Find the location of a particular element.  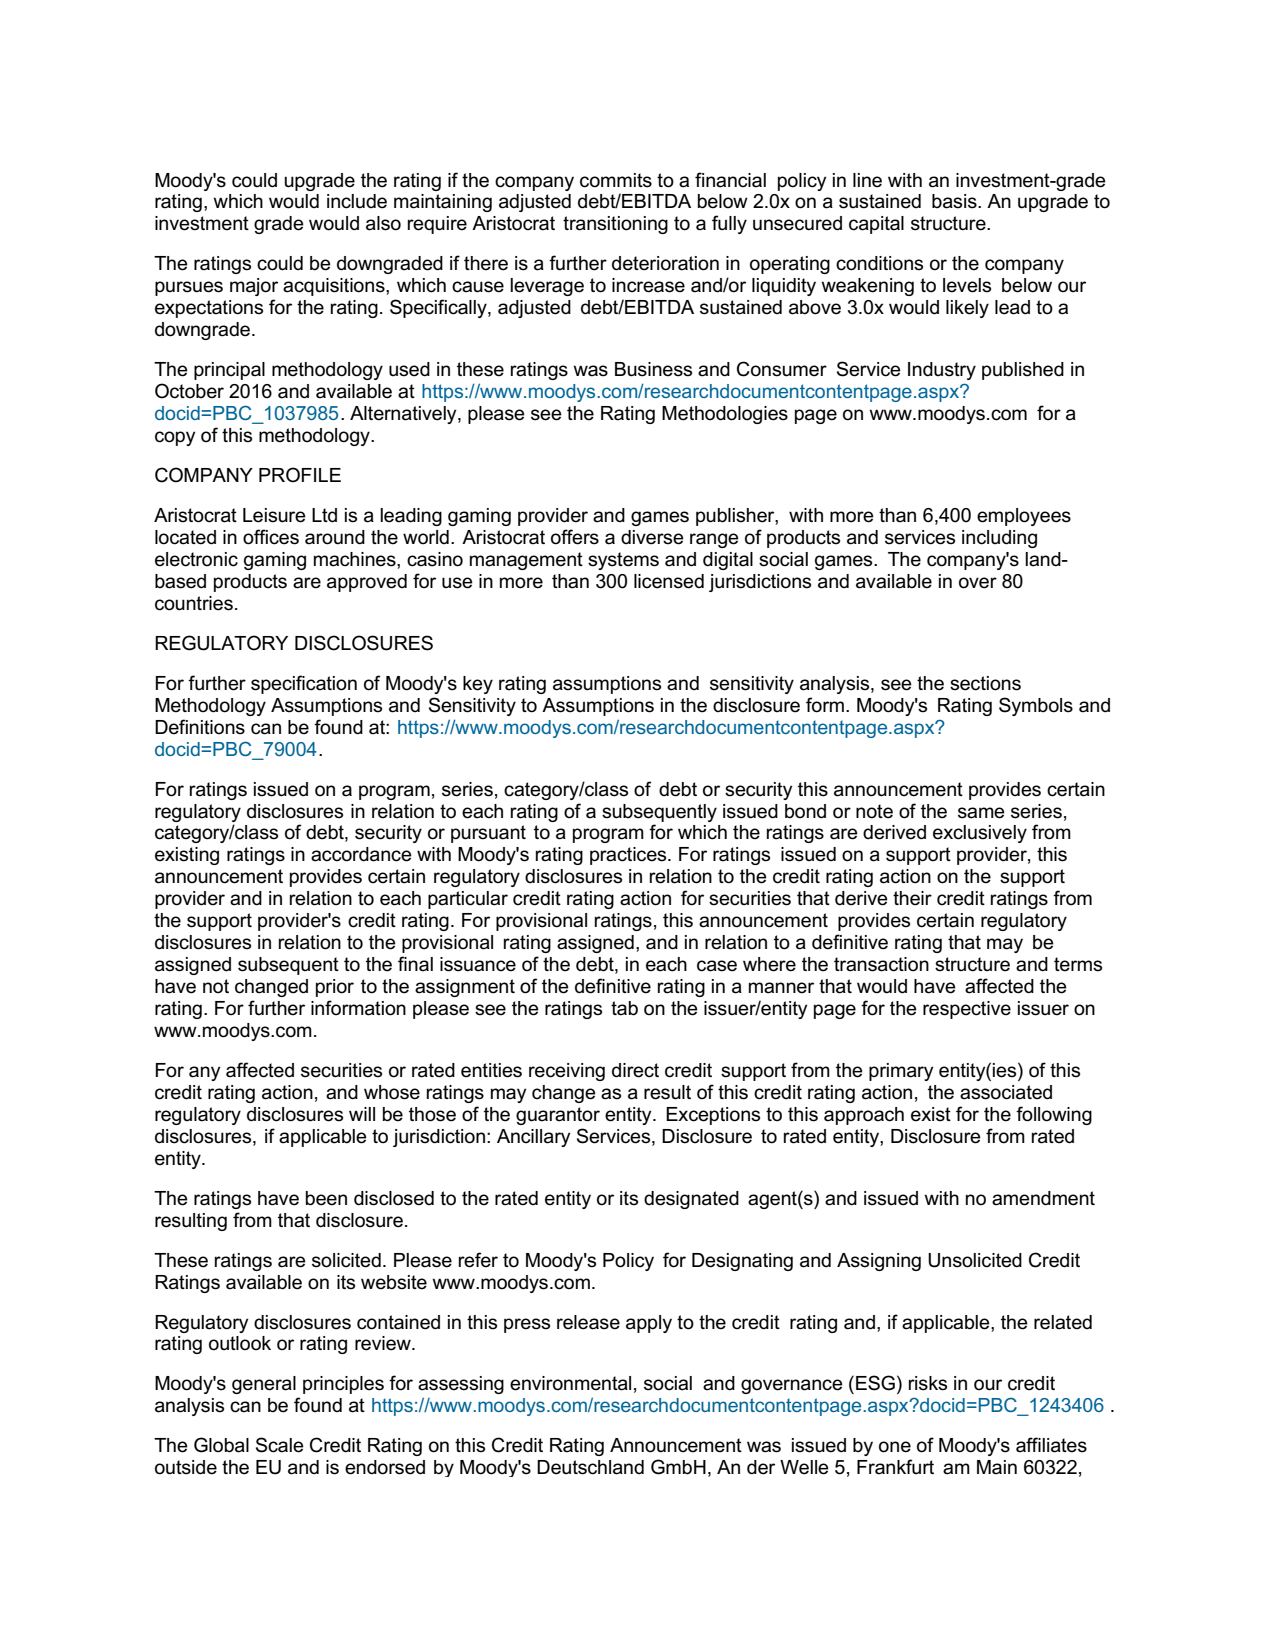

exclusively is located at coordinates (980, 834).
